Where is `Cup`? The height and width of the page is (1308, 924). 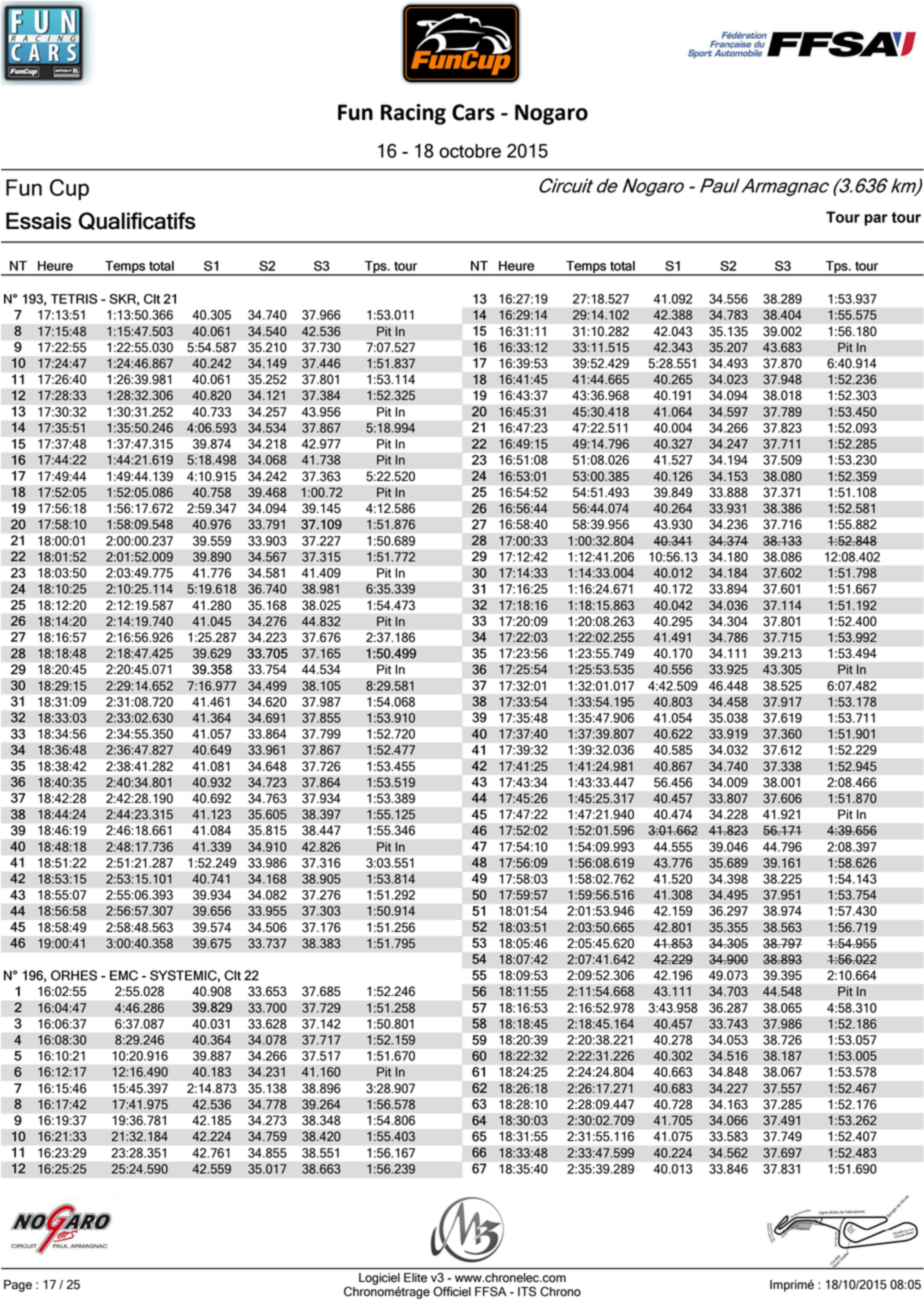 Cup is located at coordinates (69, 189).
